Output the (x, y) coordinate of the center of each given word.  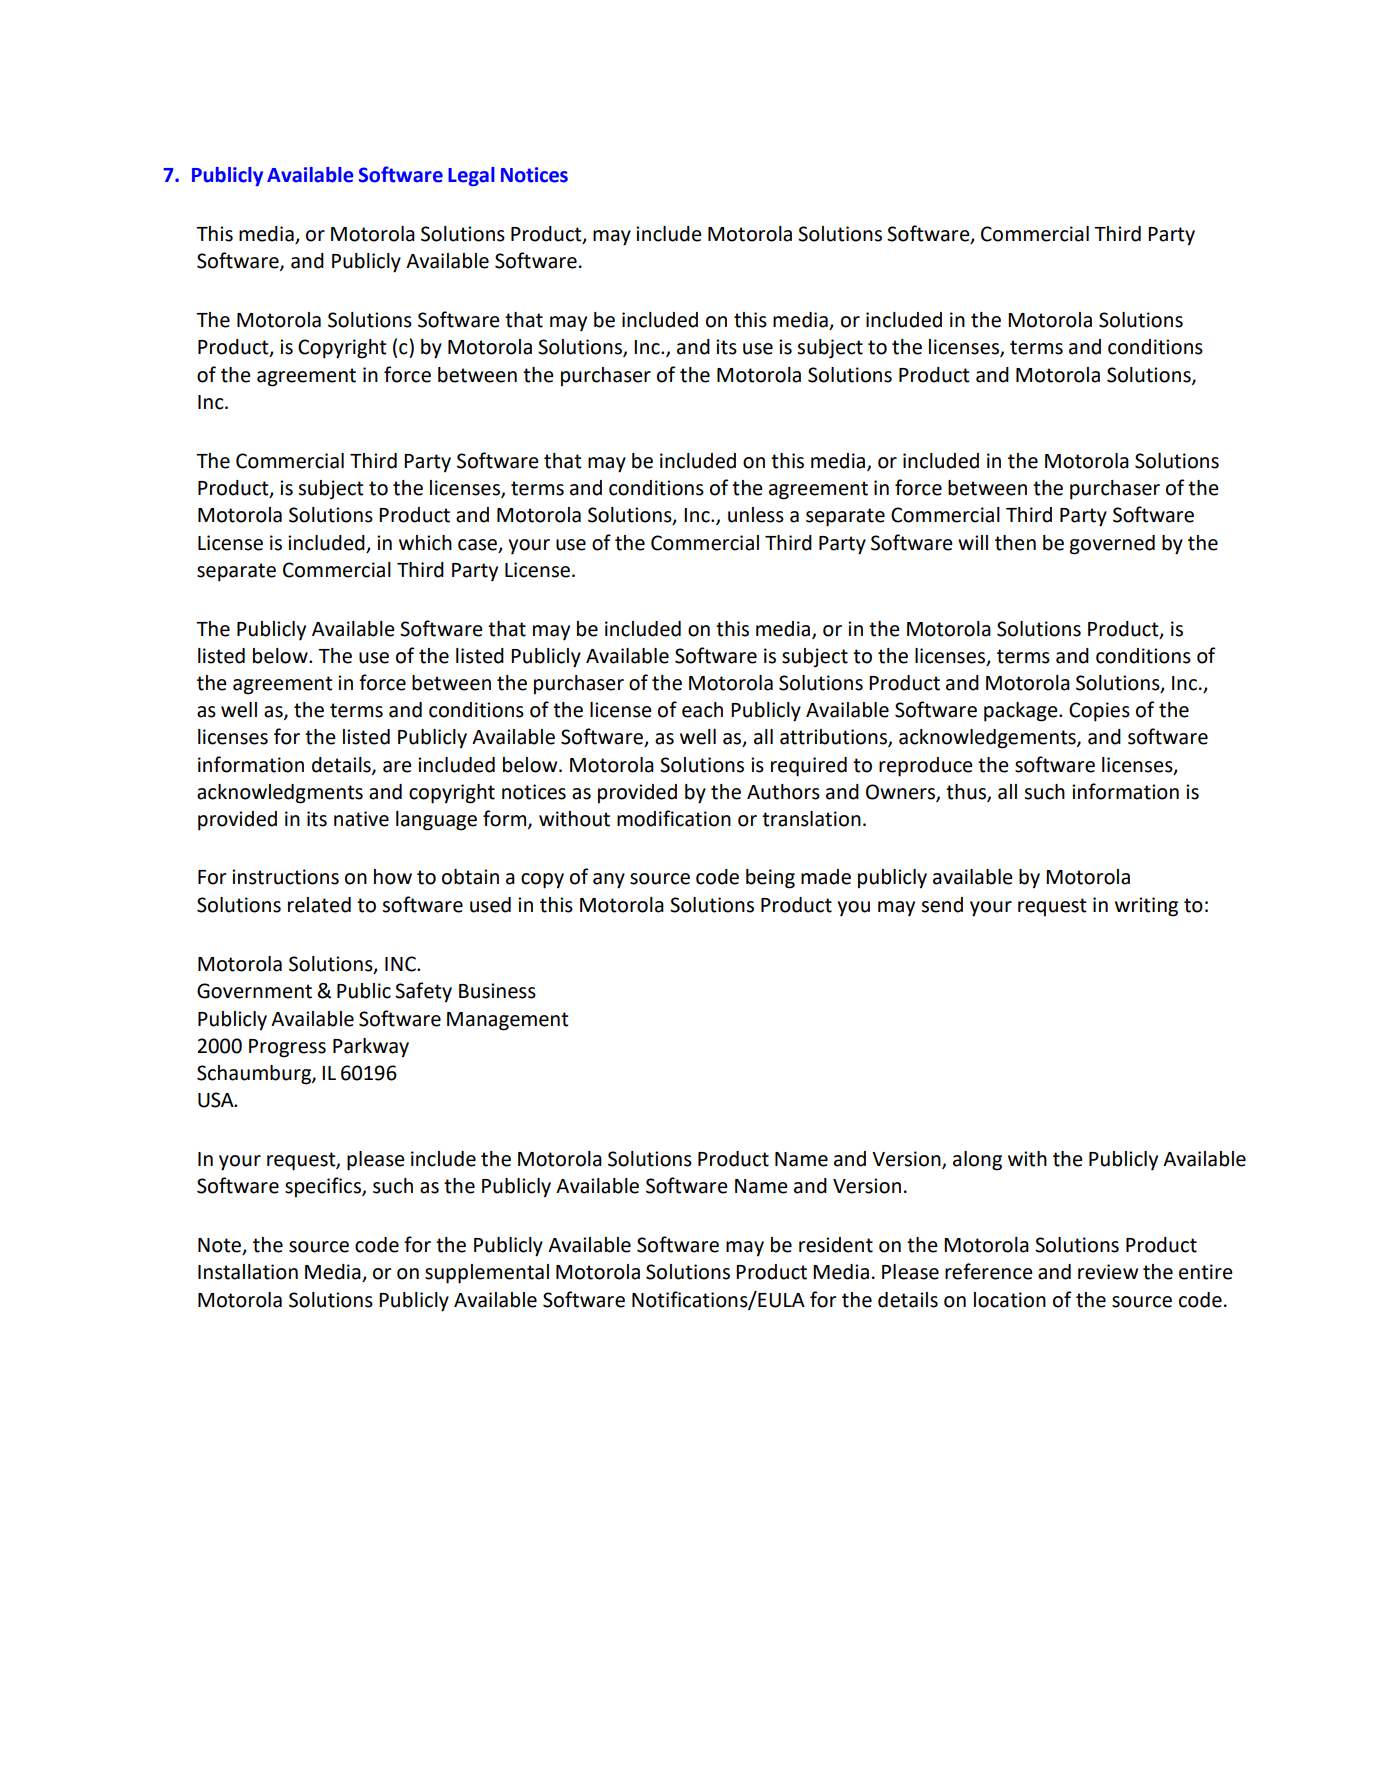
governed (1112, 545)
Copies (1099, 712)
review (1108, 1272)
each (702, 710)
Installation (248, 1272)
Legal (471, 176)
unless (756, 515)
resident (836, 1245)
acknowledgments (280, 794)
